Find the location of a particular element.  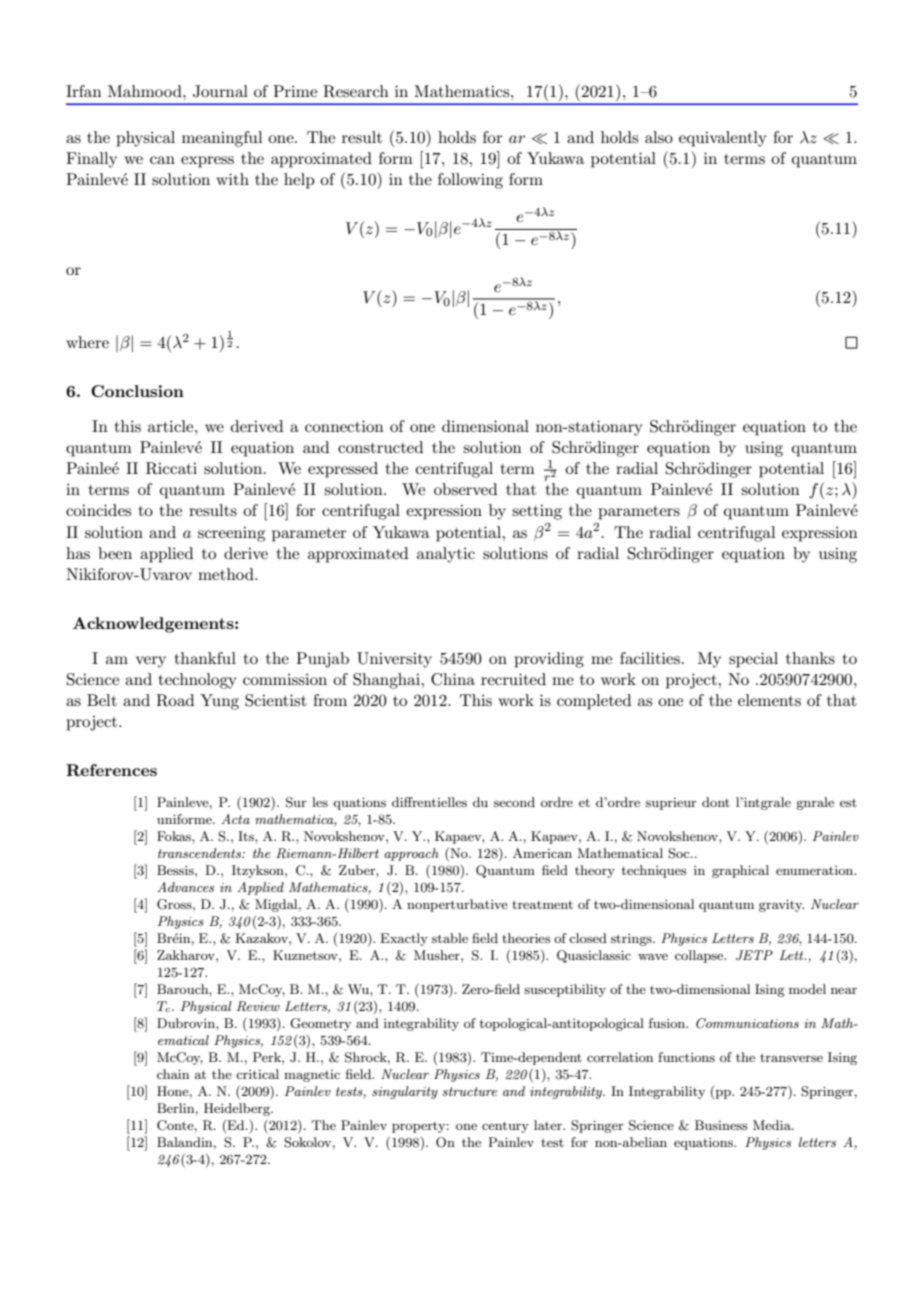

chain is located at coordinates (173, 1074).
